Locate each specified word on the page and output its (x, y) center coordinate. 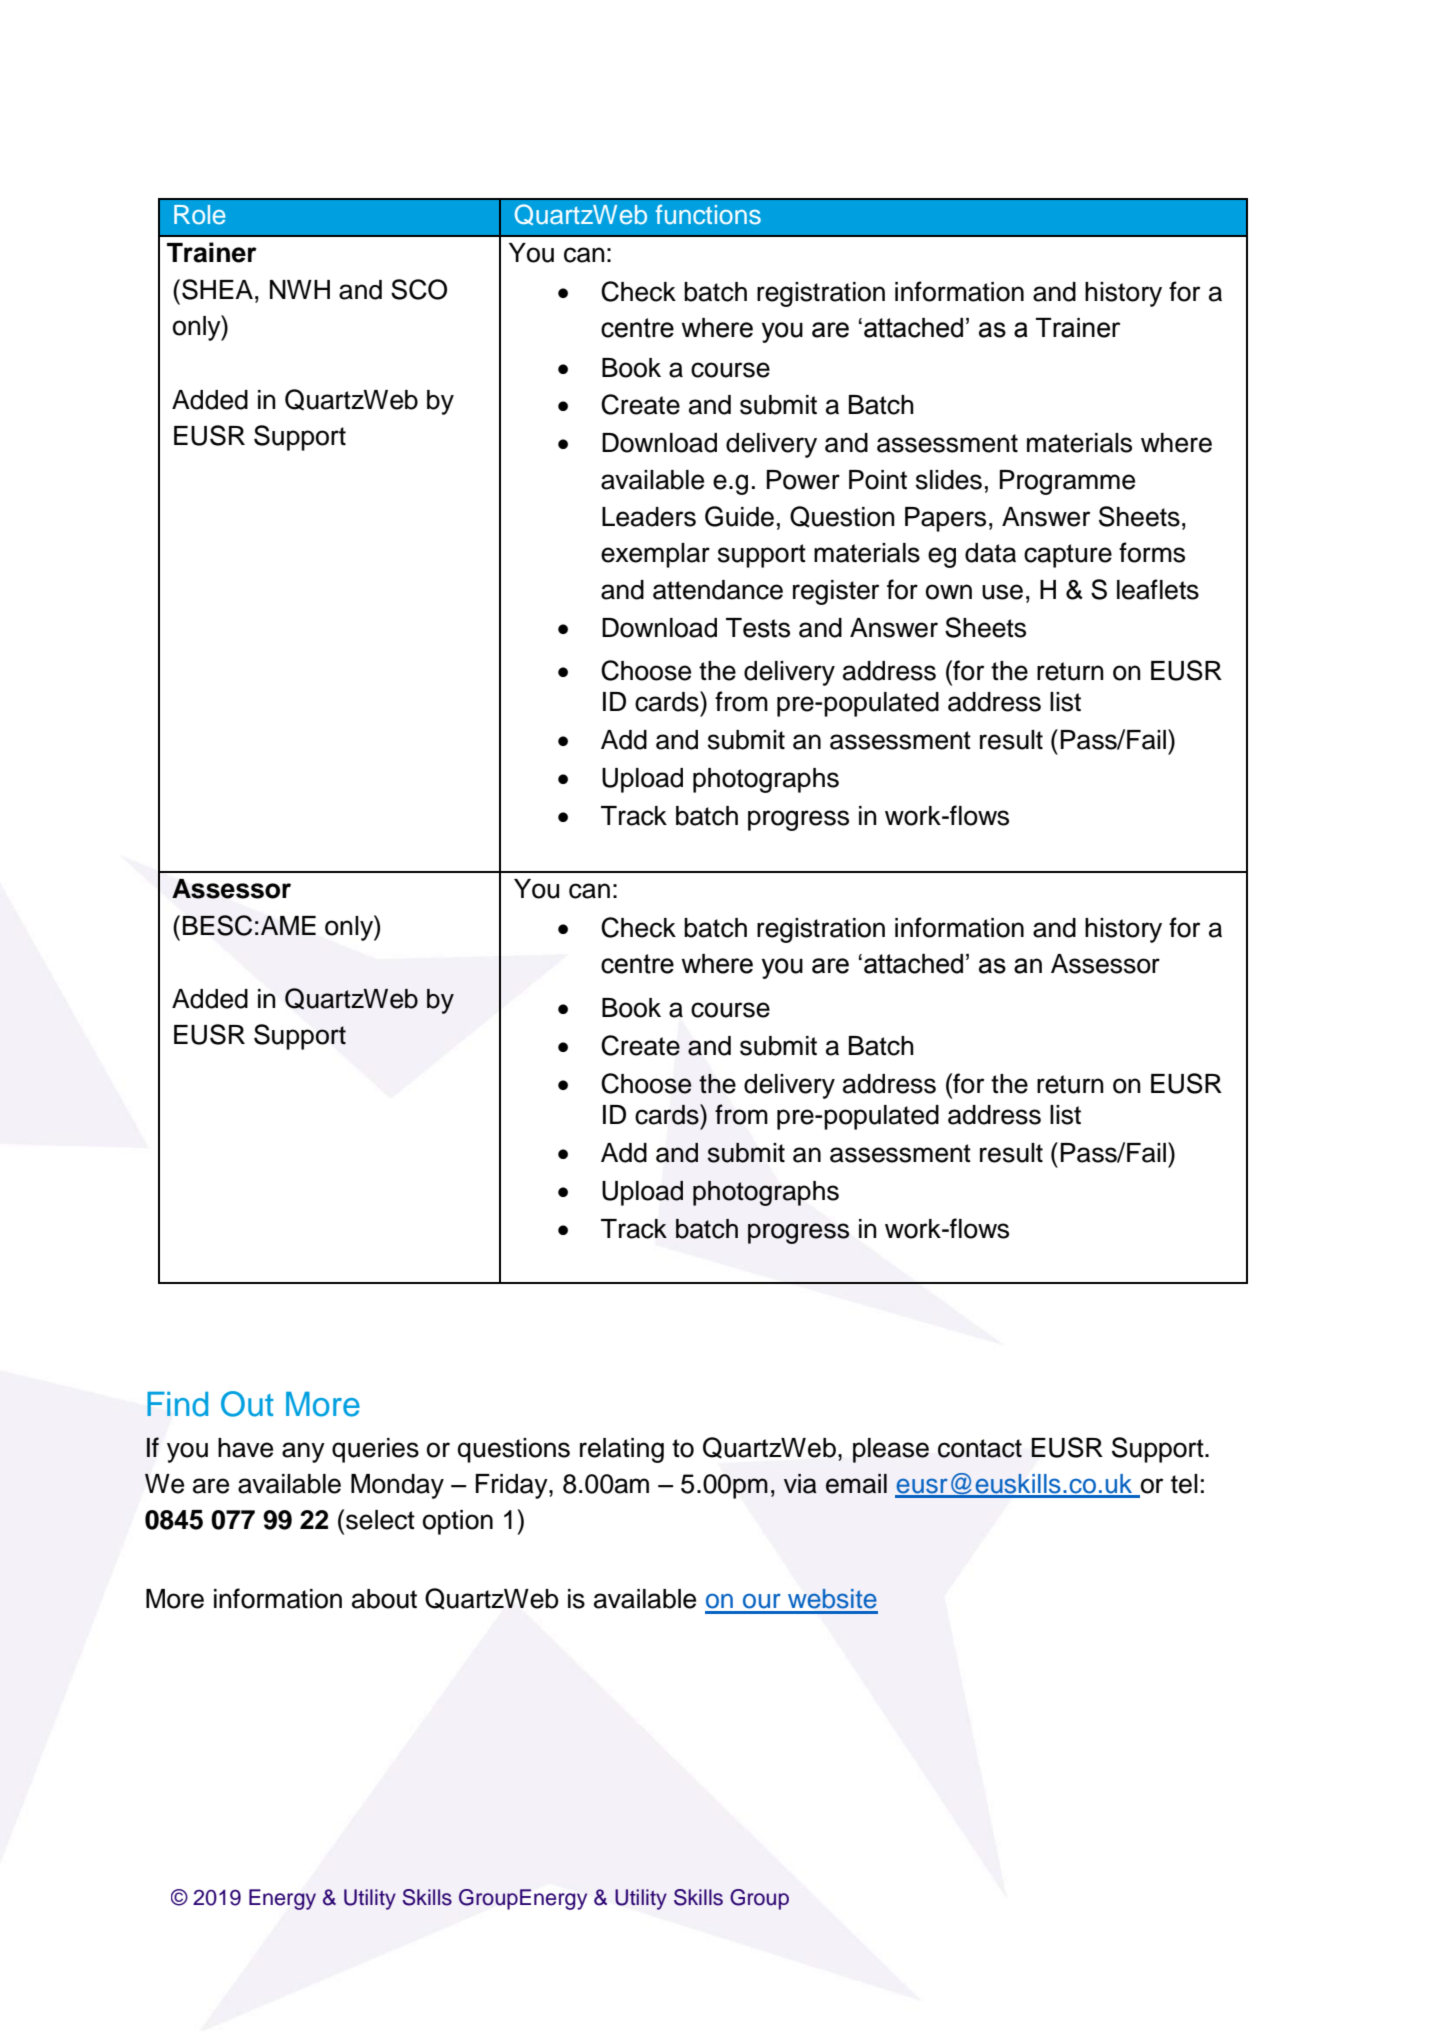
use (1002, 592)
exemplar (655, 555)
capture (1068, 556)
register (836, 592)
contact (980, 1448)
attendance (718, 590)
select (380, 1520)
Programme (1067, 482)
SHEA (217, 289)
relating (622, 1450)
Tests (758, 628)
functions (708, 215)
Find (177, 1404)
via (800, 1484)
